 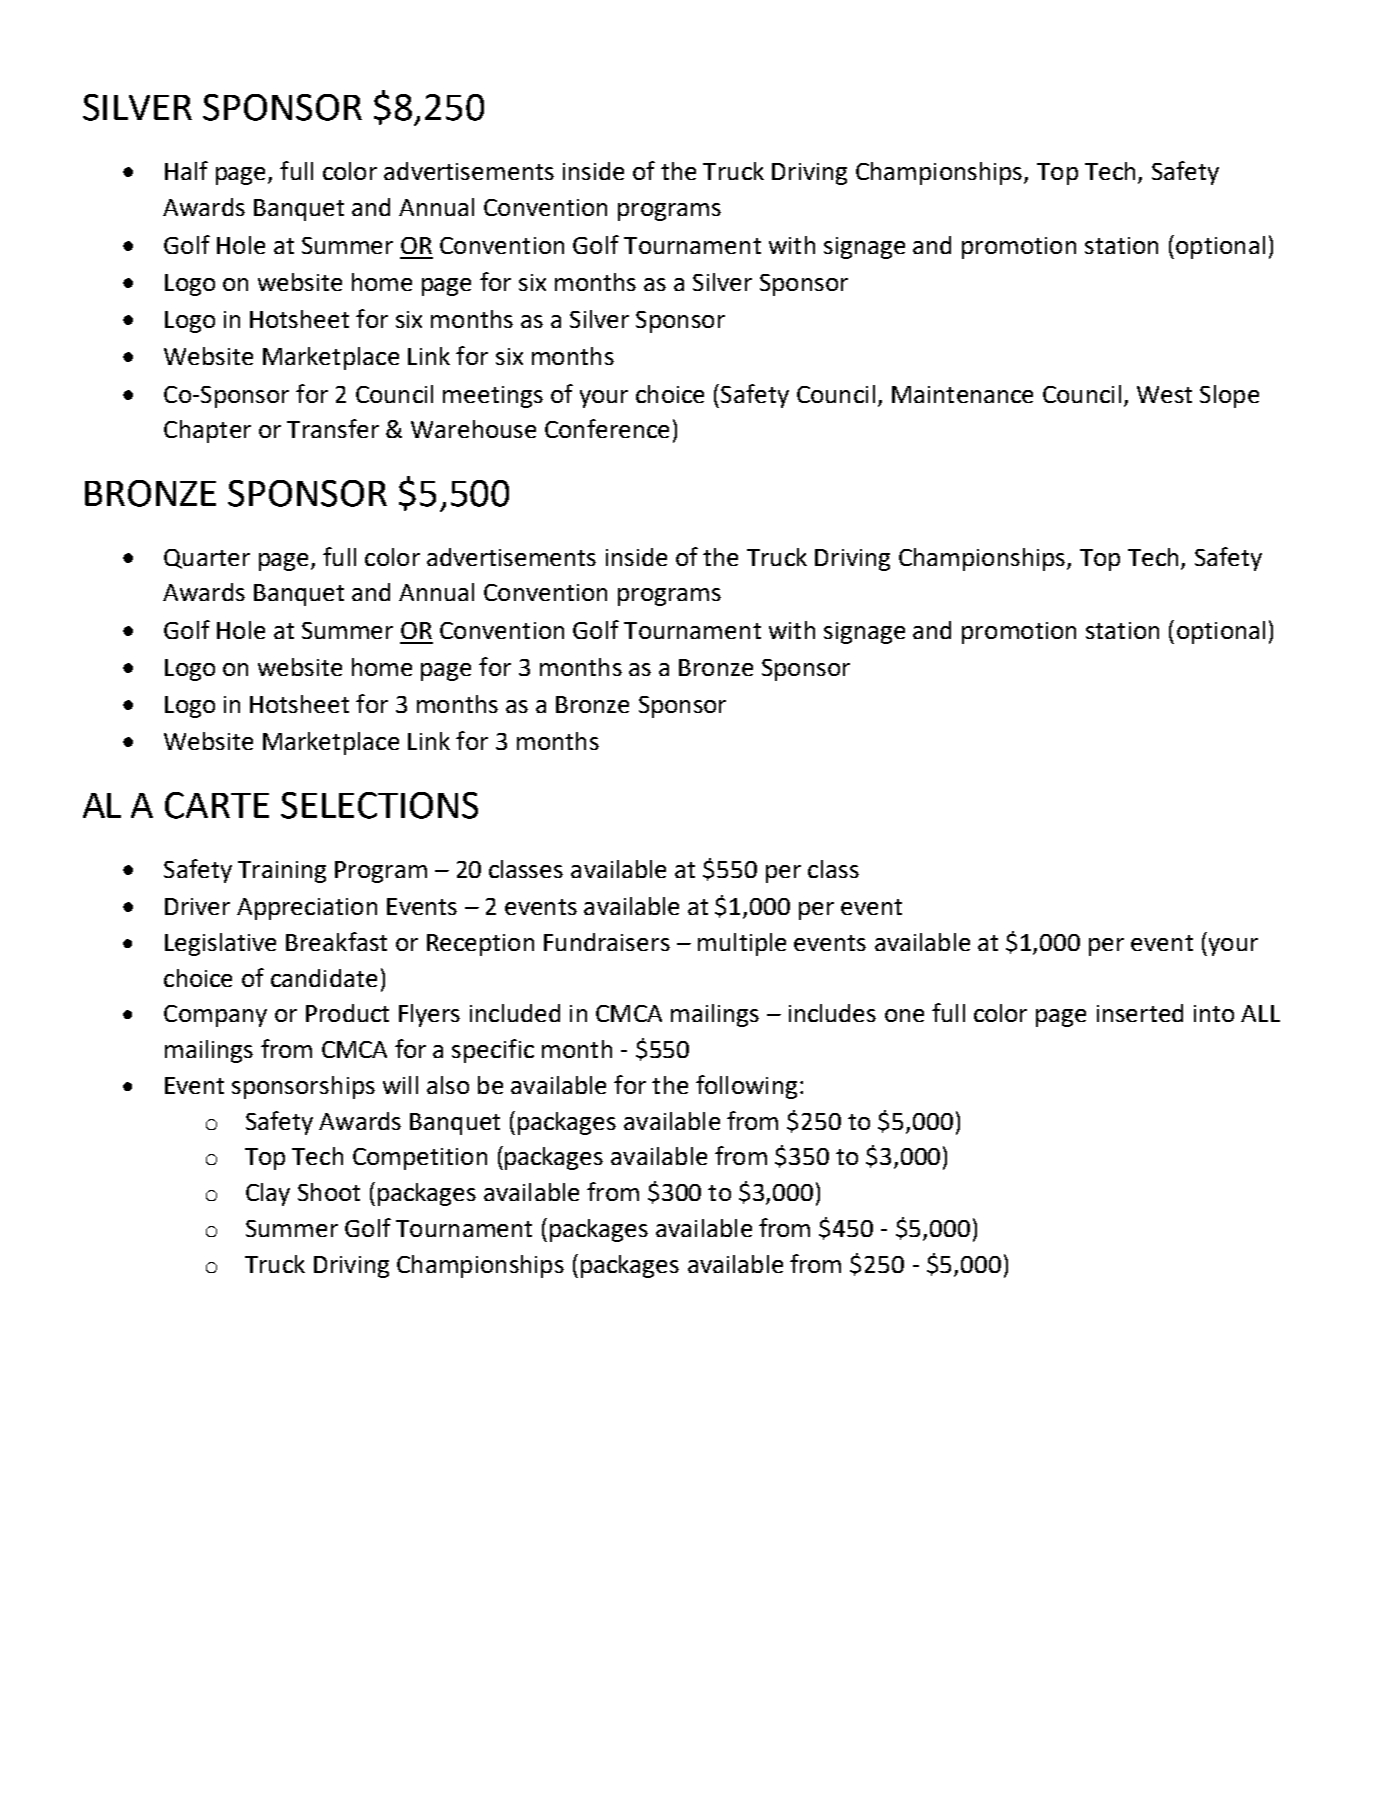 What do you see at coordinates (962, 394) in the screenshot?
I see `Maintenance` at bounding box center [962, 394].
